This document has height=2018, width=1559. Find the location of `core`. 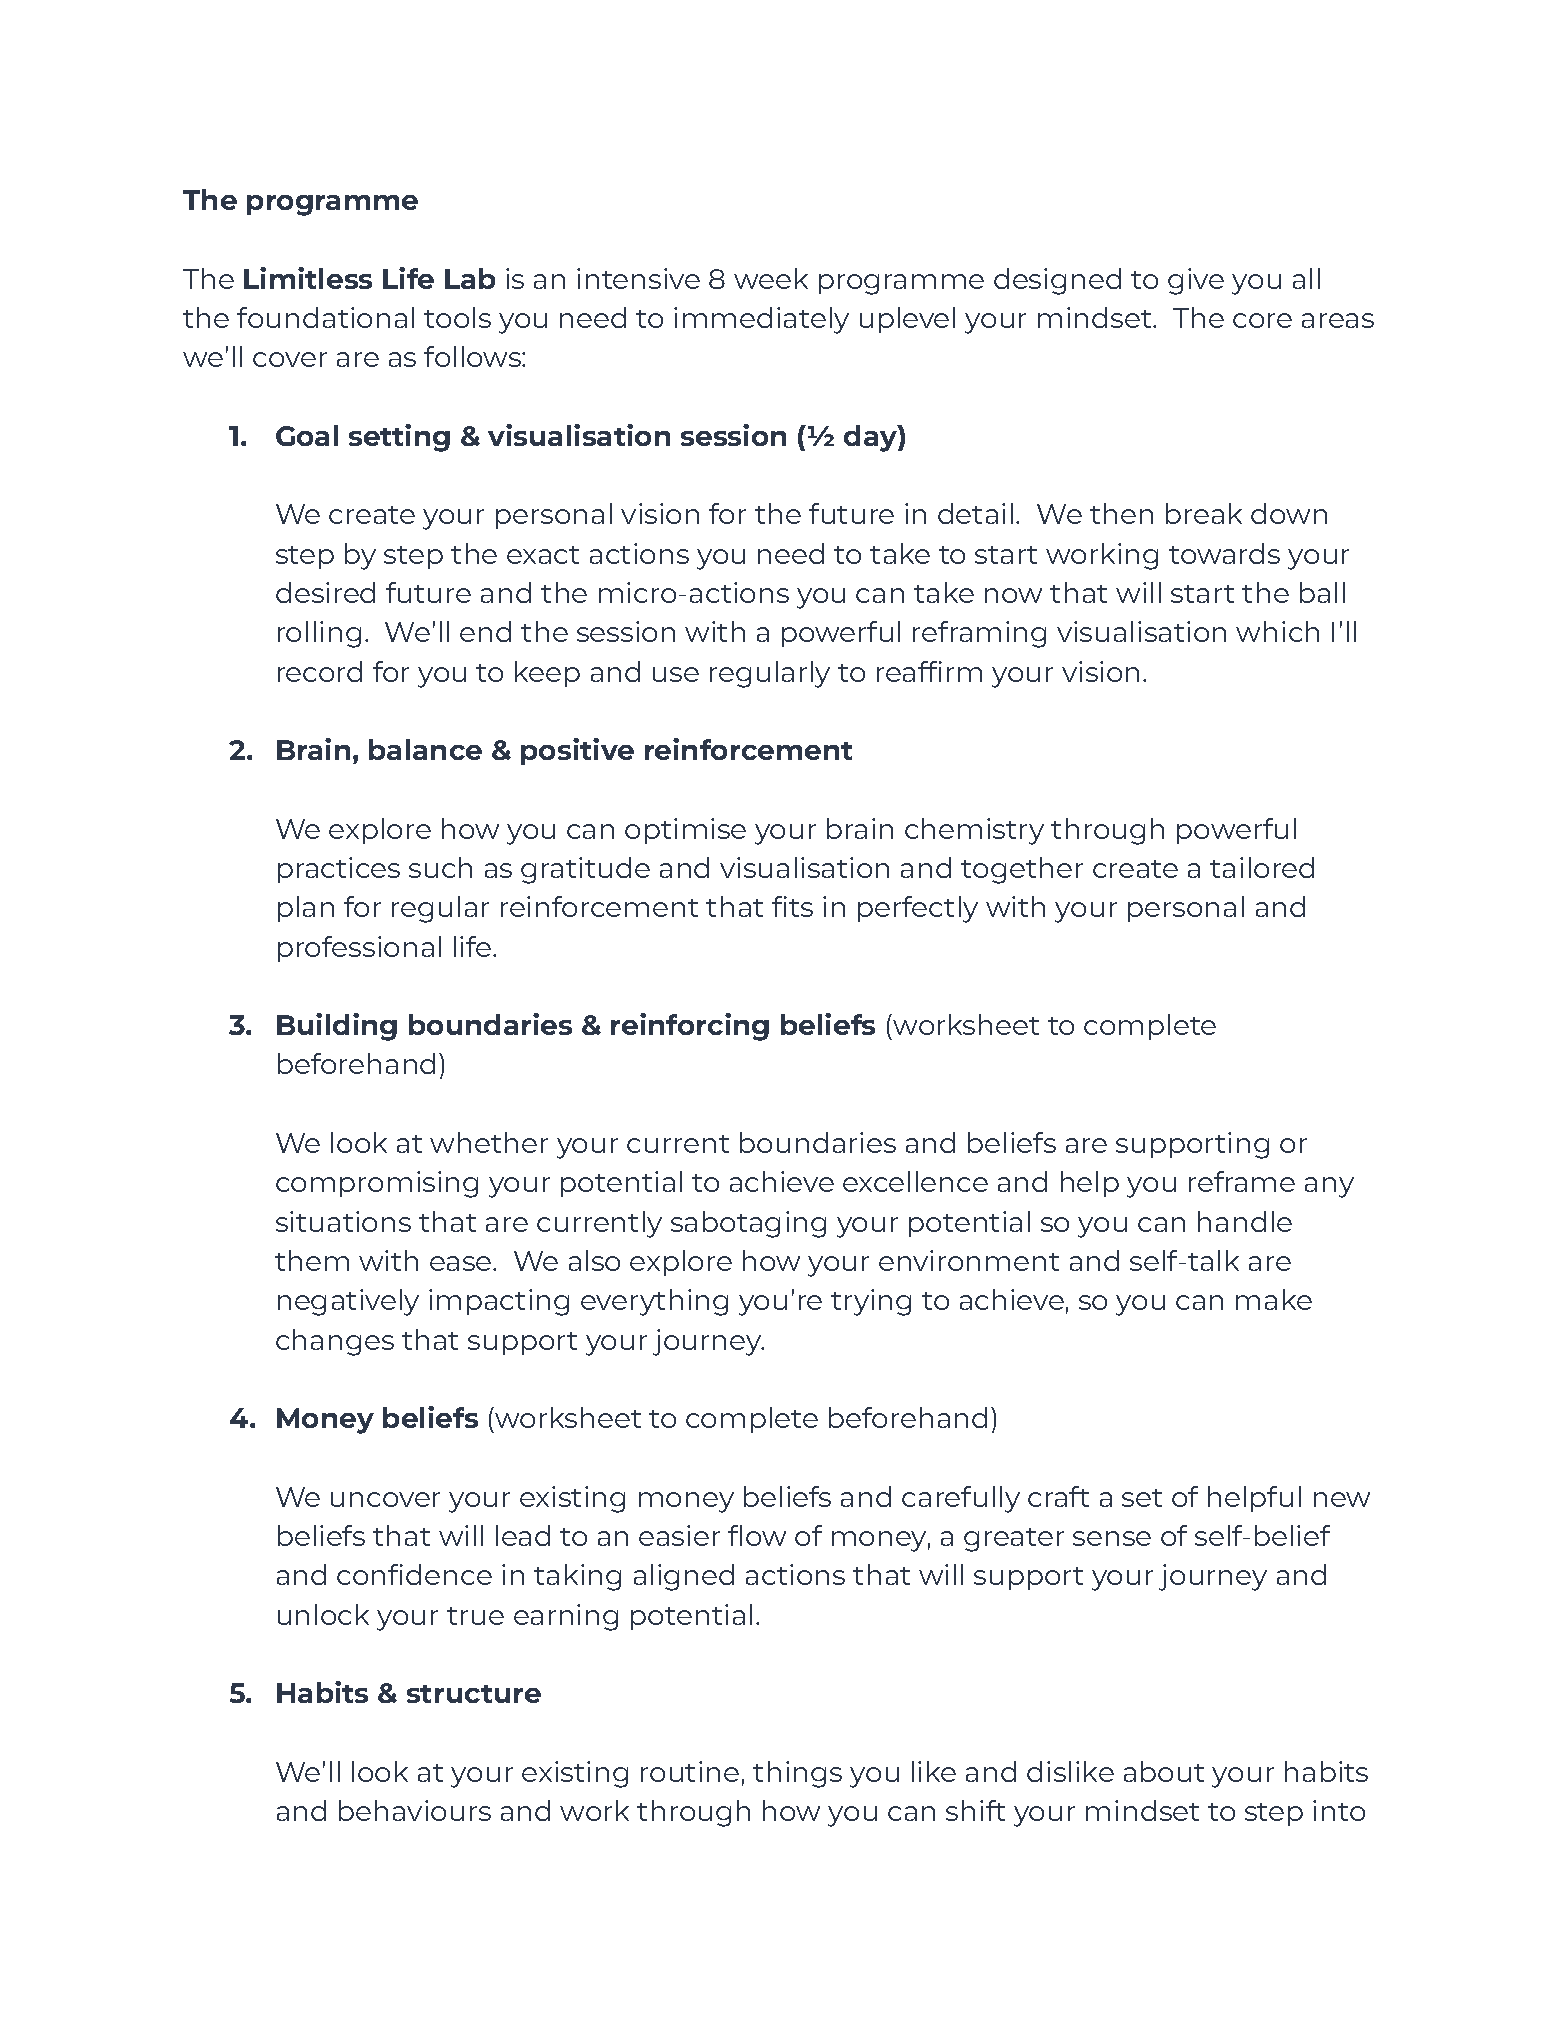

core is located at coordinates (1262, 320).
